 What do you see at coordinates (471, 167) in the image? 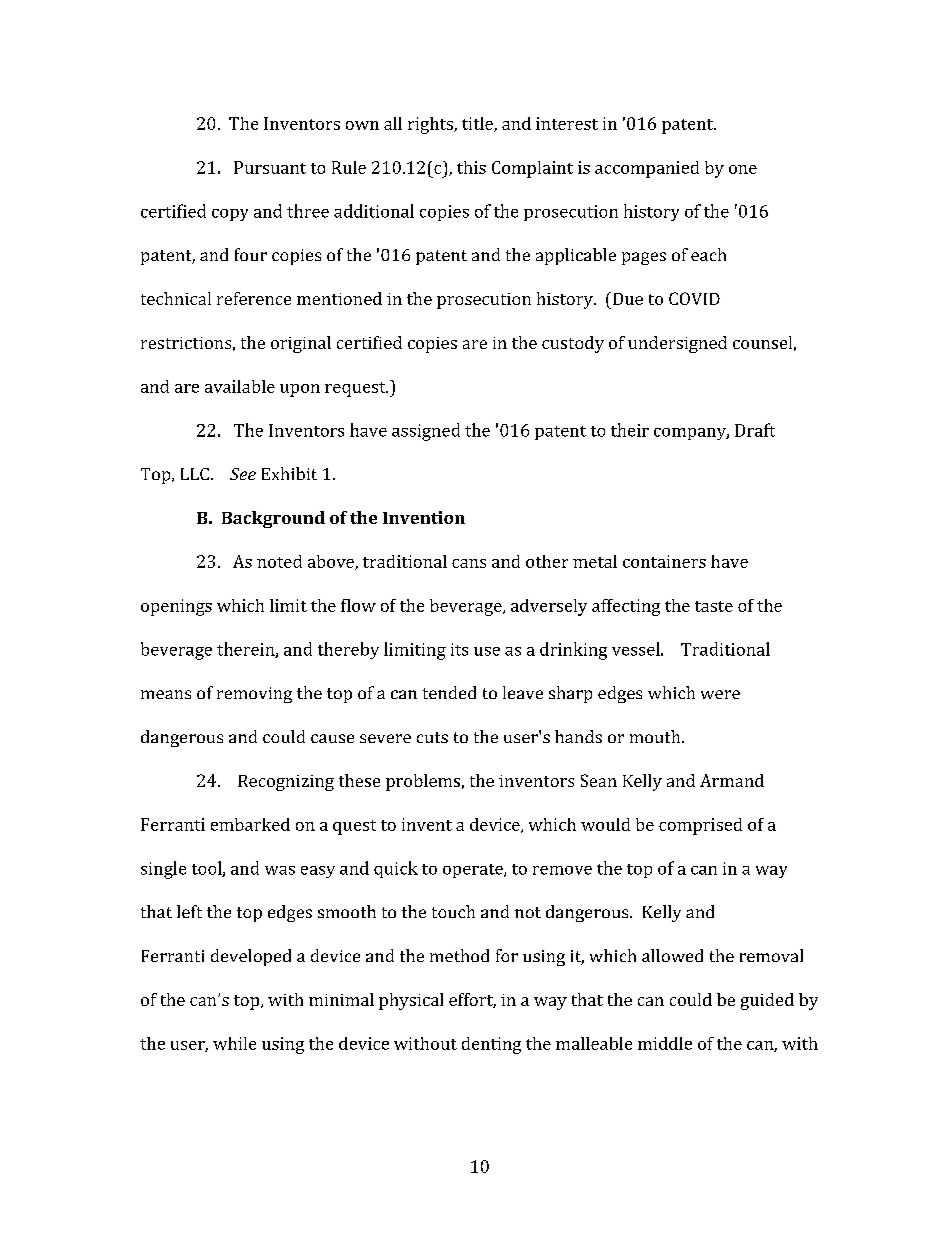
I see `this` at bounding box center [471, 167].
